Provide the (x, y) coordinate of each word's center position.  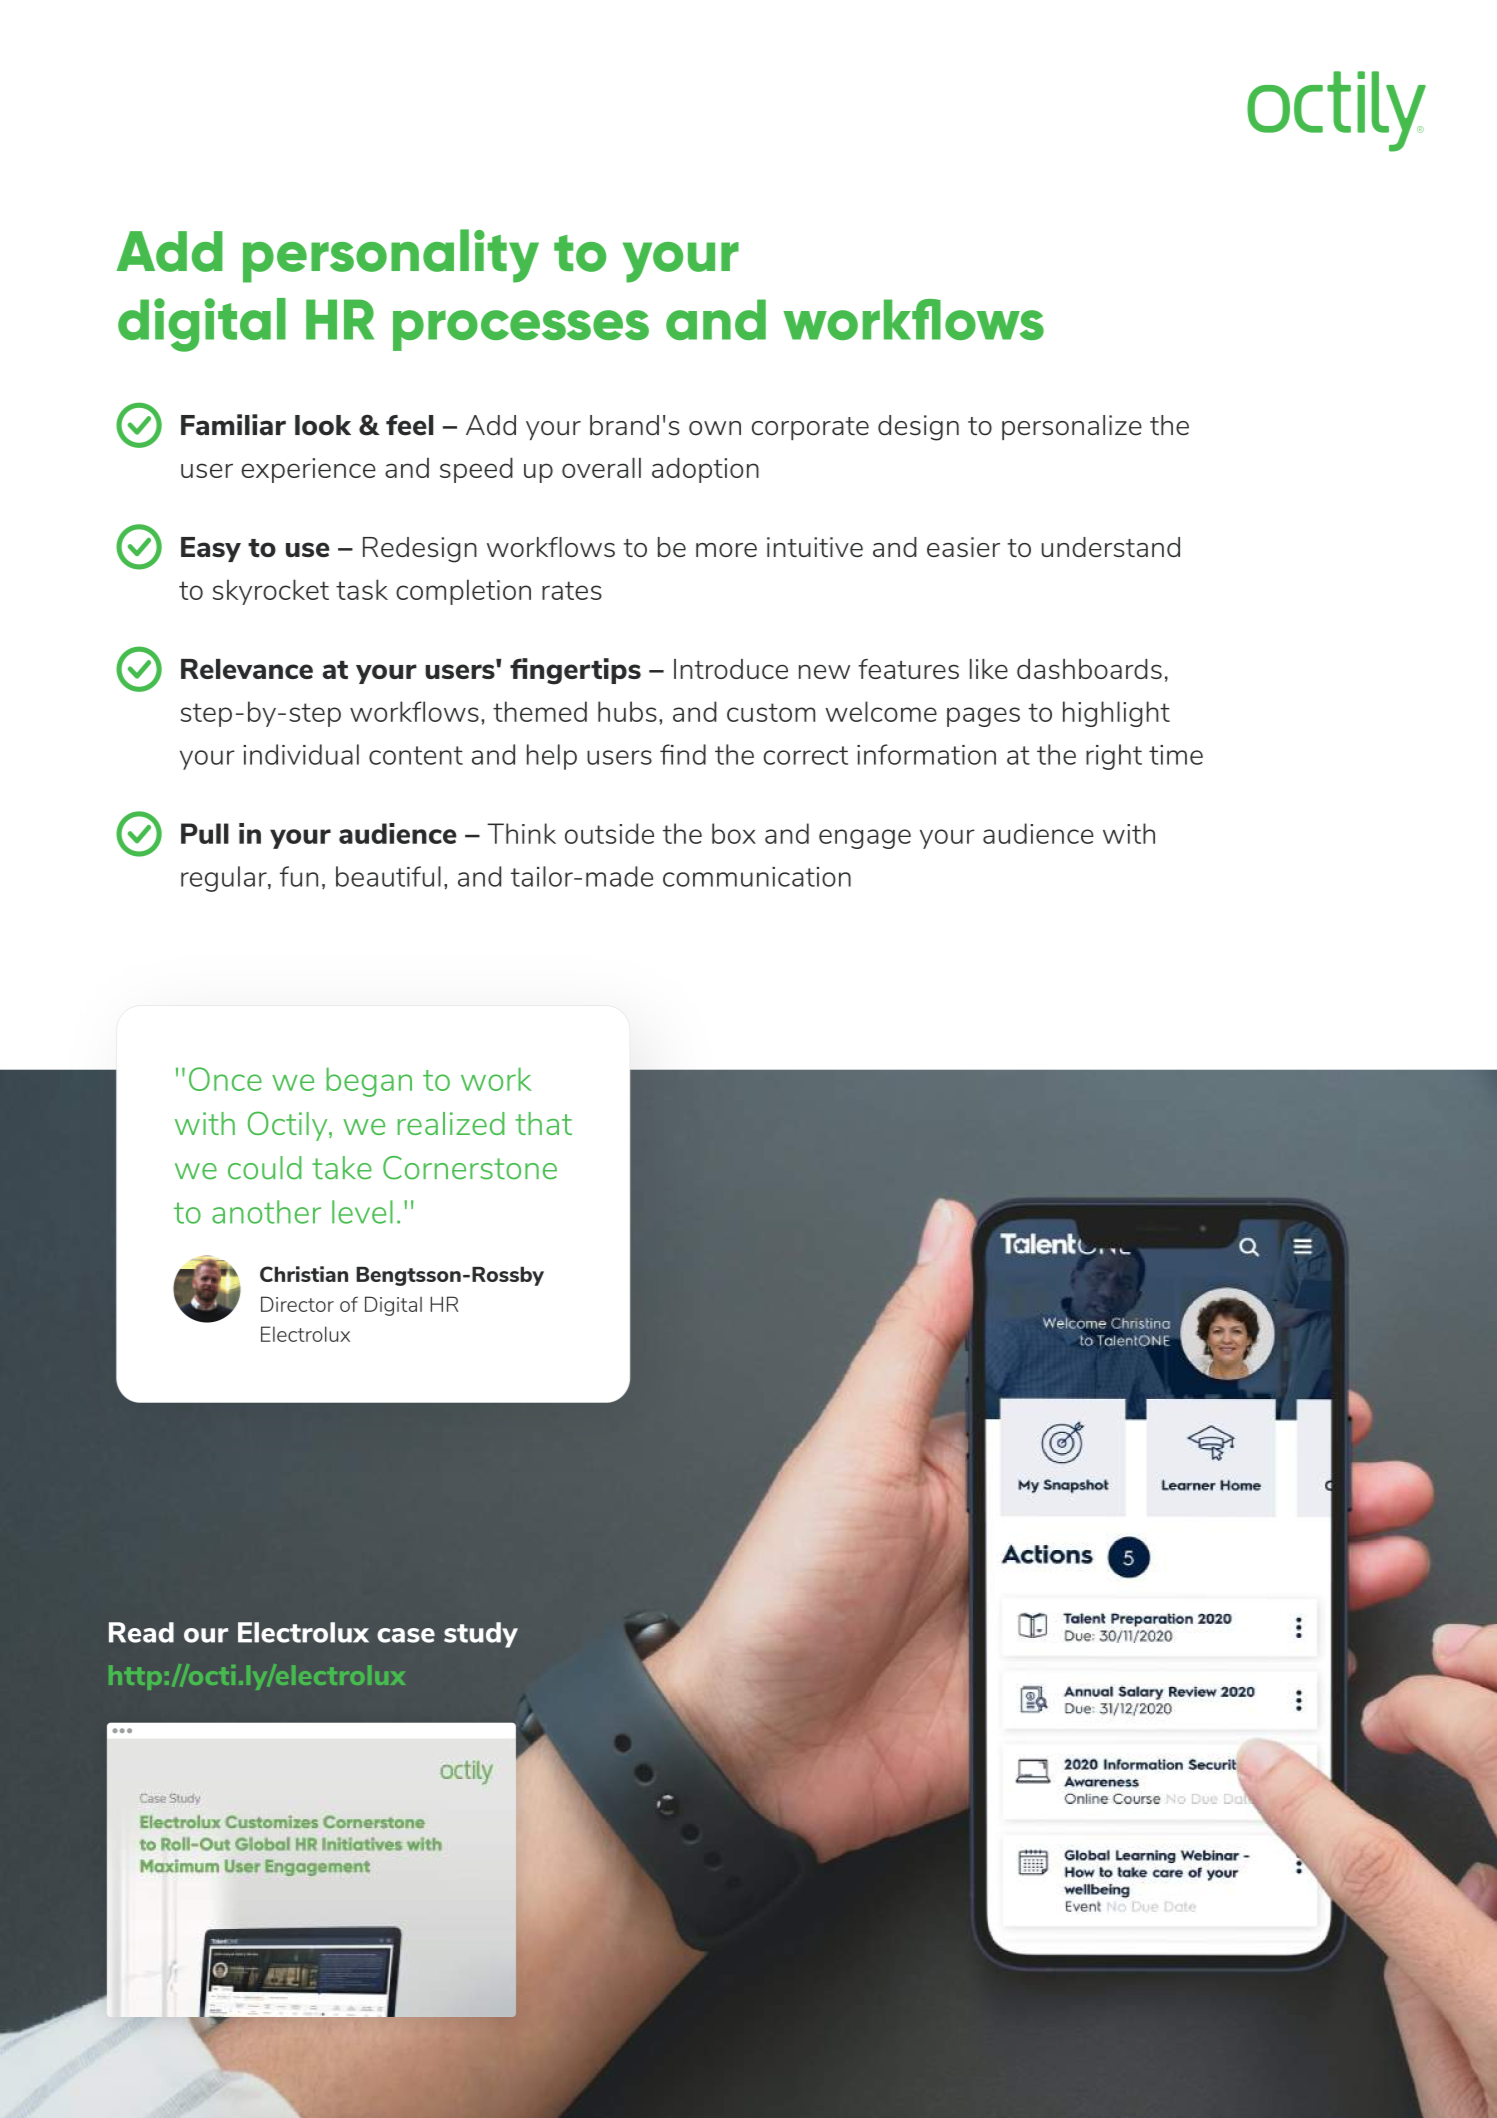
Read (141, 1632)
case (406, 1635)
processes (521, 330)
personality (391, 256)
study (481, 1635)
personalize (1072, 427)
